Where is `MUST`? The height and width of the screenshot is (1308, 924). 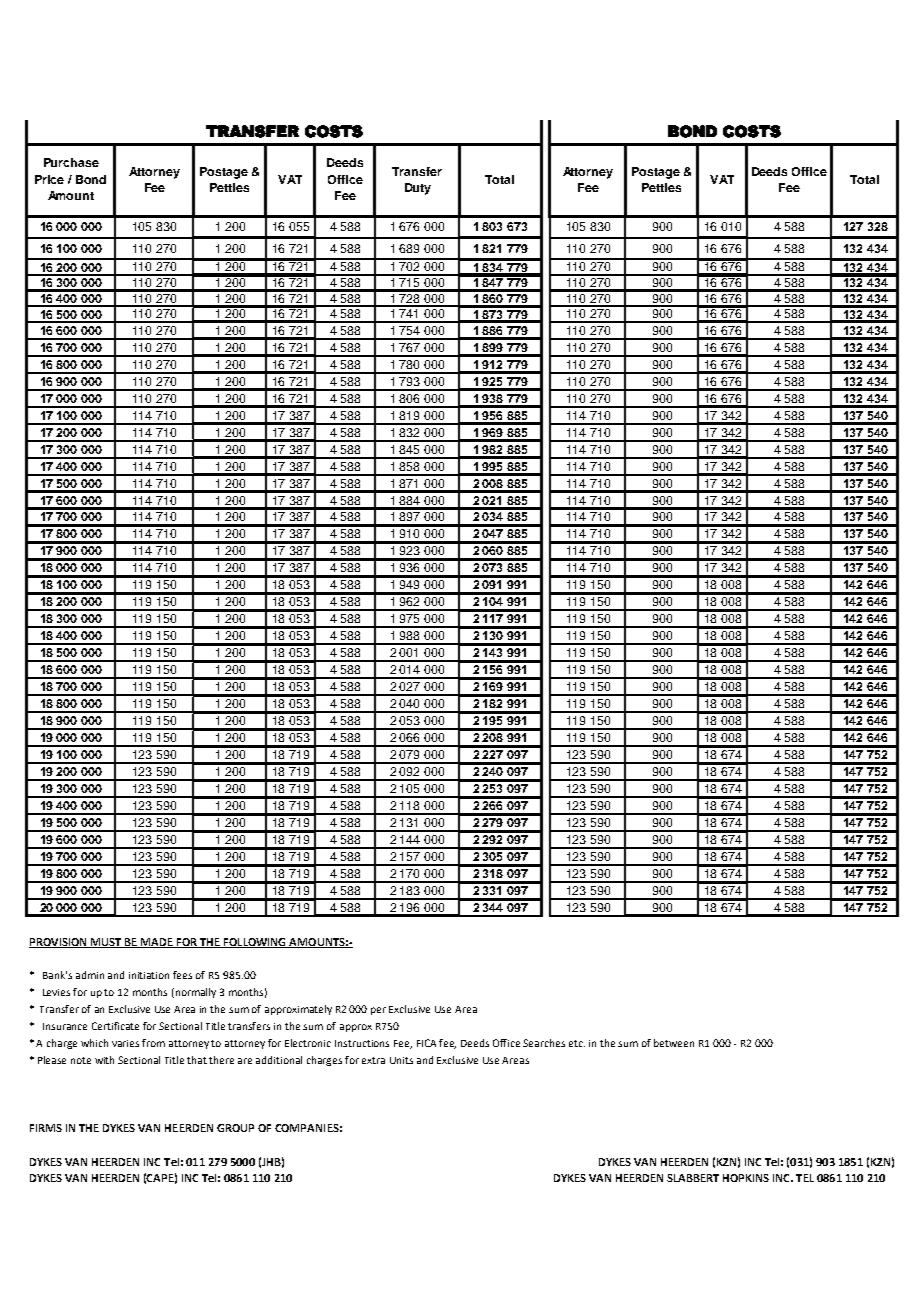
MUST is located at coordinates (106, 943).
